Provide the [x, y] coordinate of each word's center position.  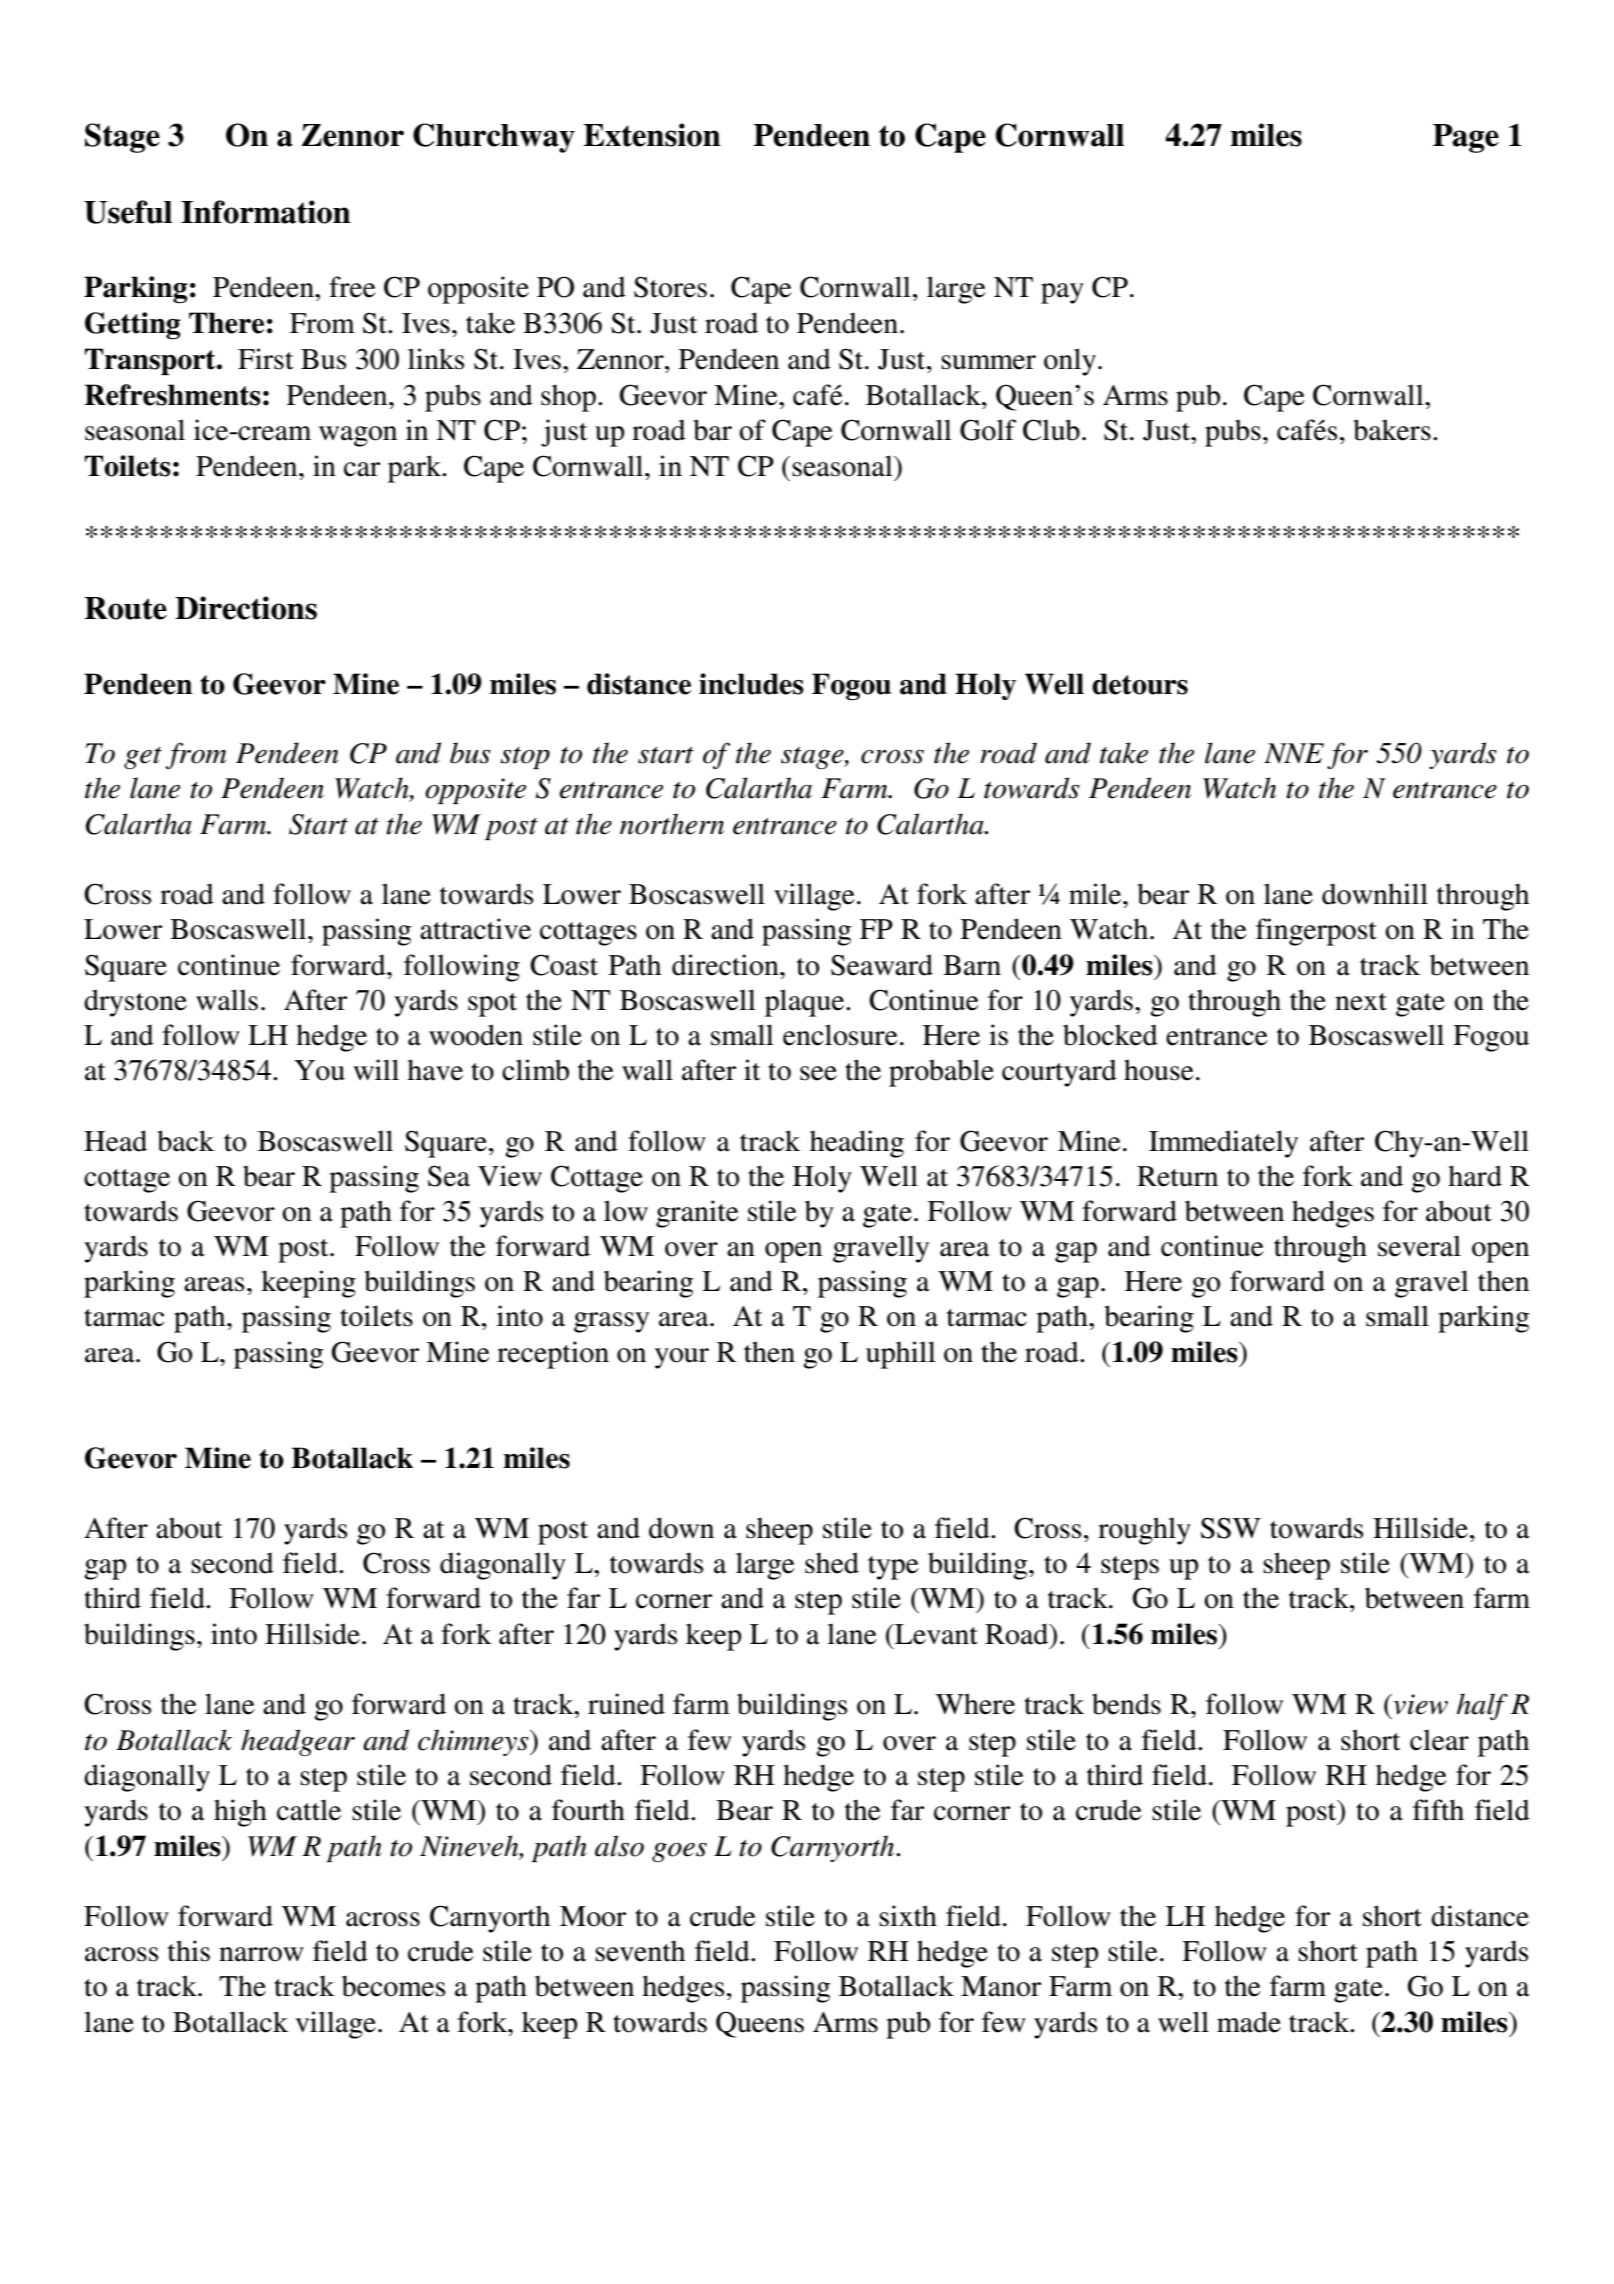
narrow [261, 1954]
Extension [652, 135]
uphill [901, 1355]
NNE [1294, 753]
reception [553, 1355]
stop [525, 758]
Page [1466, 138]
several [1419, 1246]
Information [266, 212]
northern [672, 824]
